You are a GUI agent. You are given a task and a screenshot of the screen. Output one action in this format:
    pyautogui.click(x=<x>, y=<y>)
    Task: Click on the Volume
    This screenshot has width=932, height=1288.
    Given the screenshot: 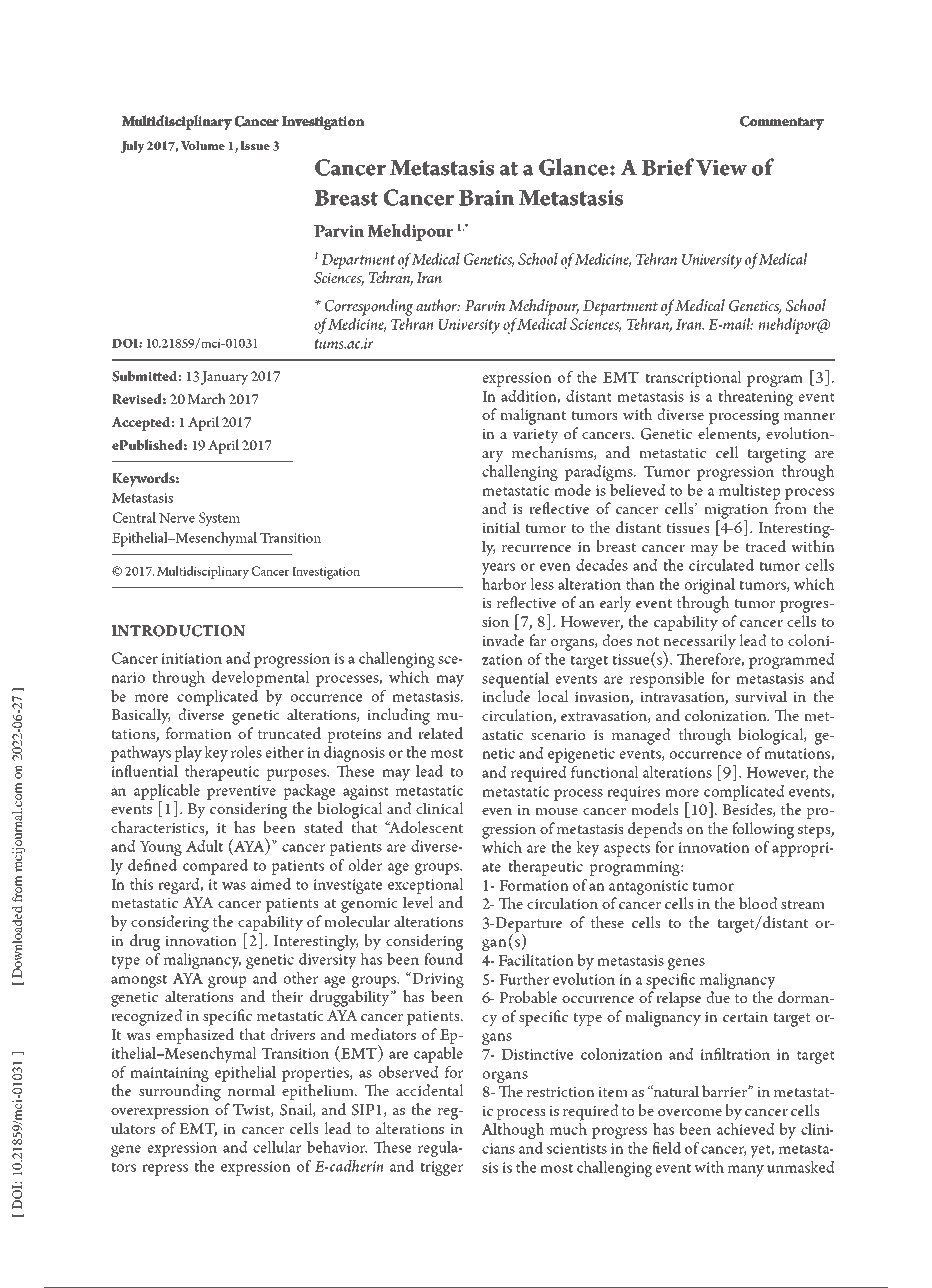 What is the action you would take?
    pyautogui.click(x=202, y=145)
